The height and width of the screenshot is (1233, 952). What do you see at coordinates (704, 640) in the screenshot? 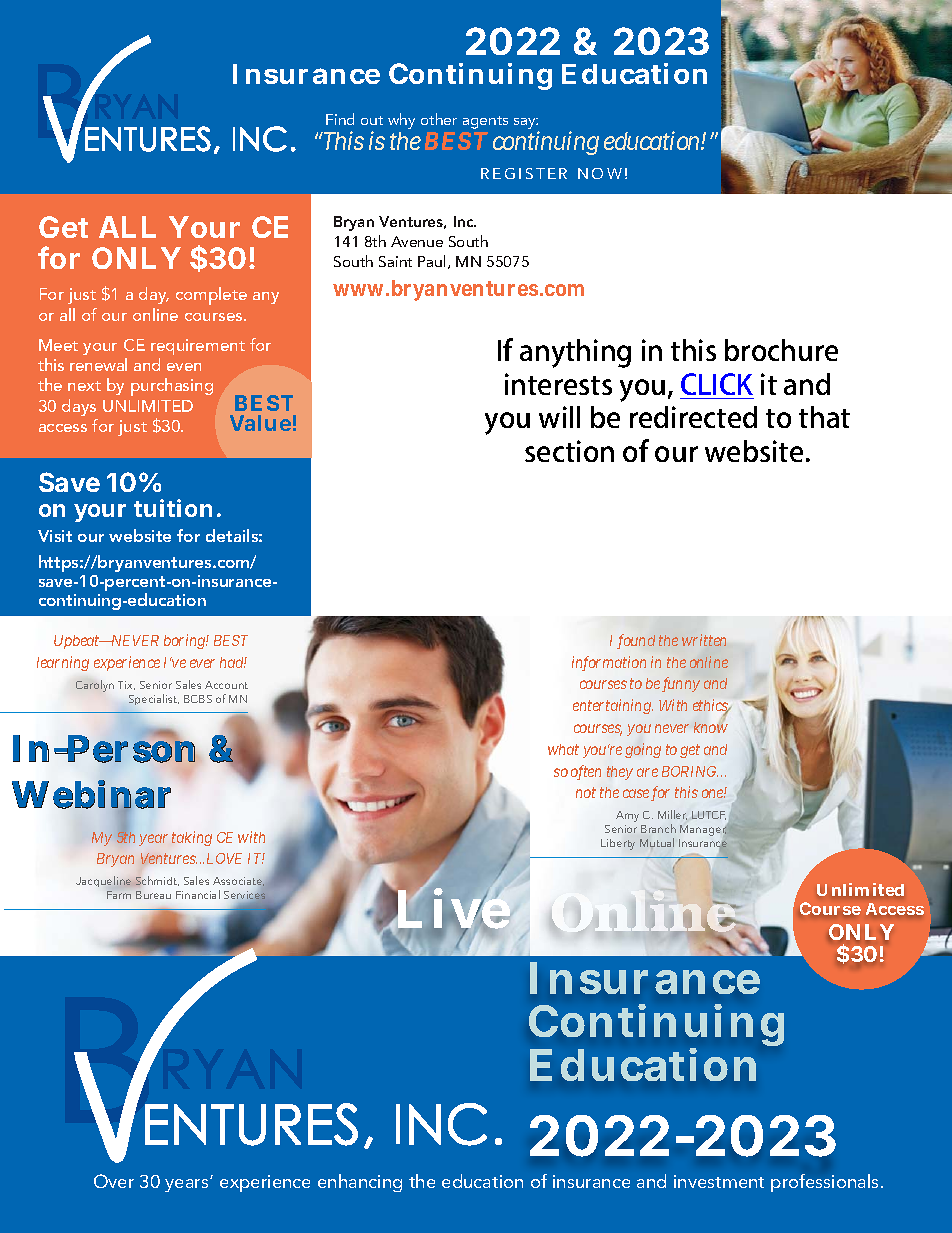
I see `written` at bounding box center [704, 640].
